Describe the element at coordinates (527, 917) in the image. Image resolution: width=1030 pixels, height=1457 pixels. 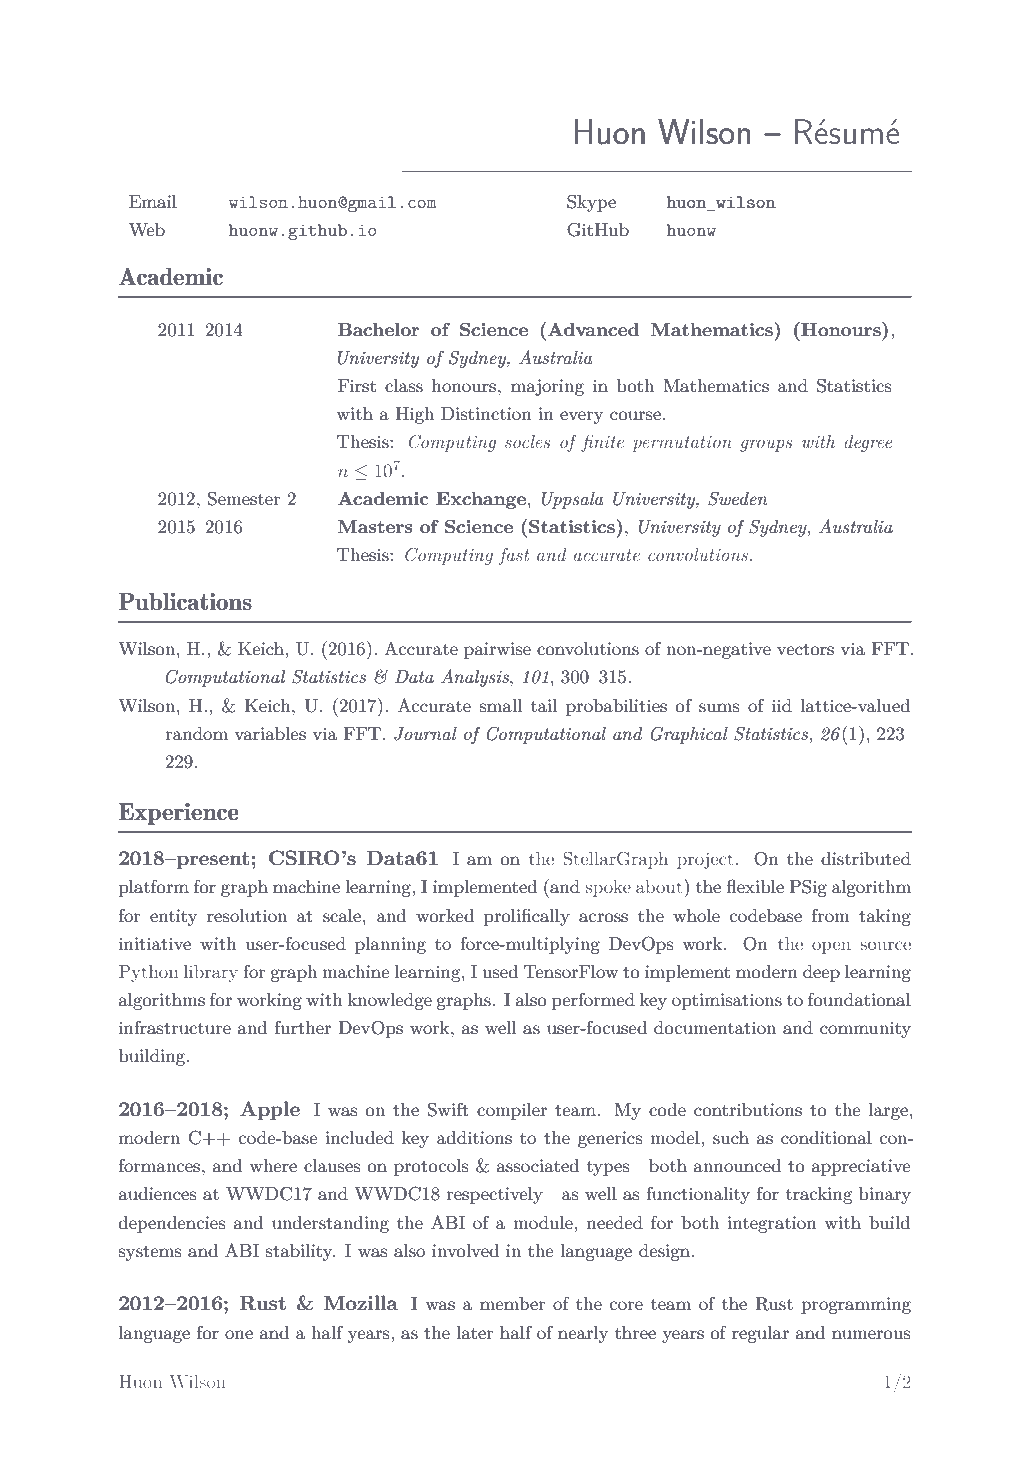
I see `prolifically` at that location.
